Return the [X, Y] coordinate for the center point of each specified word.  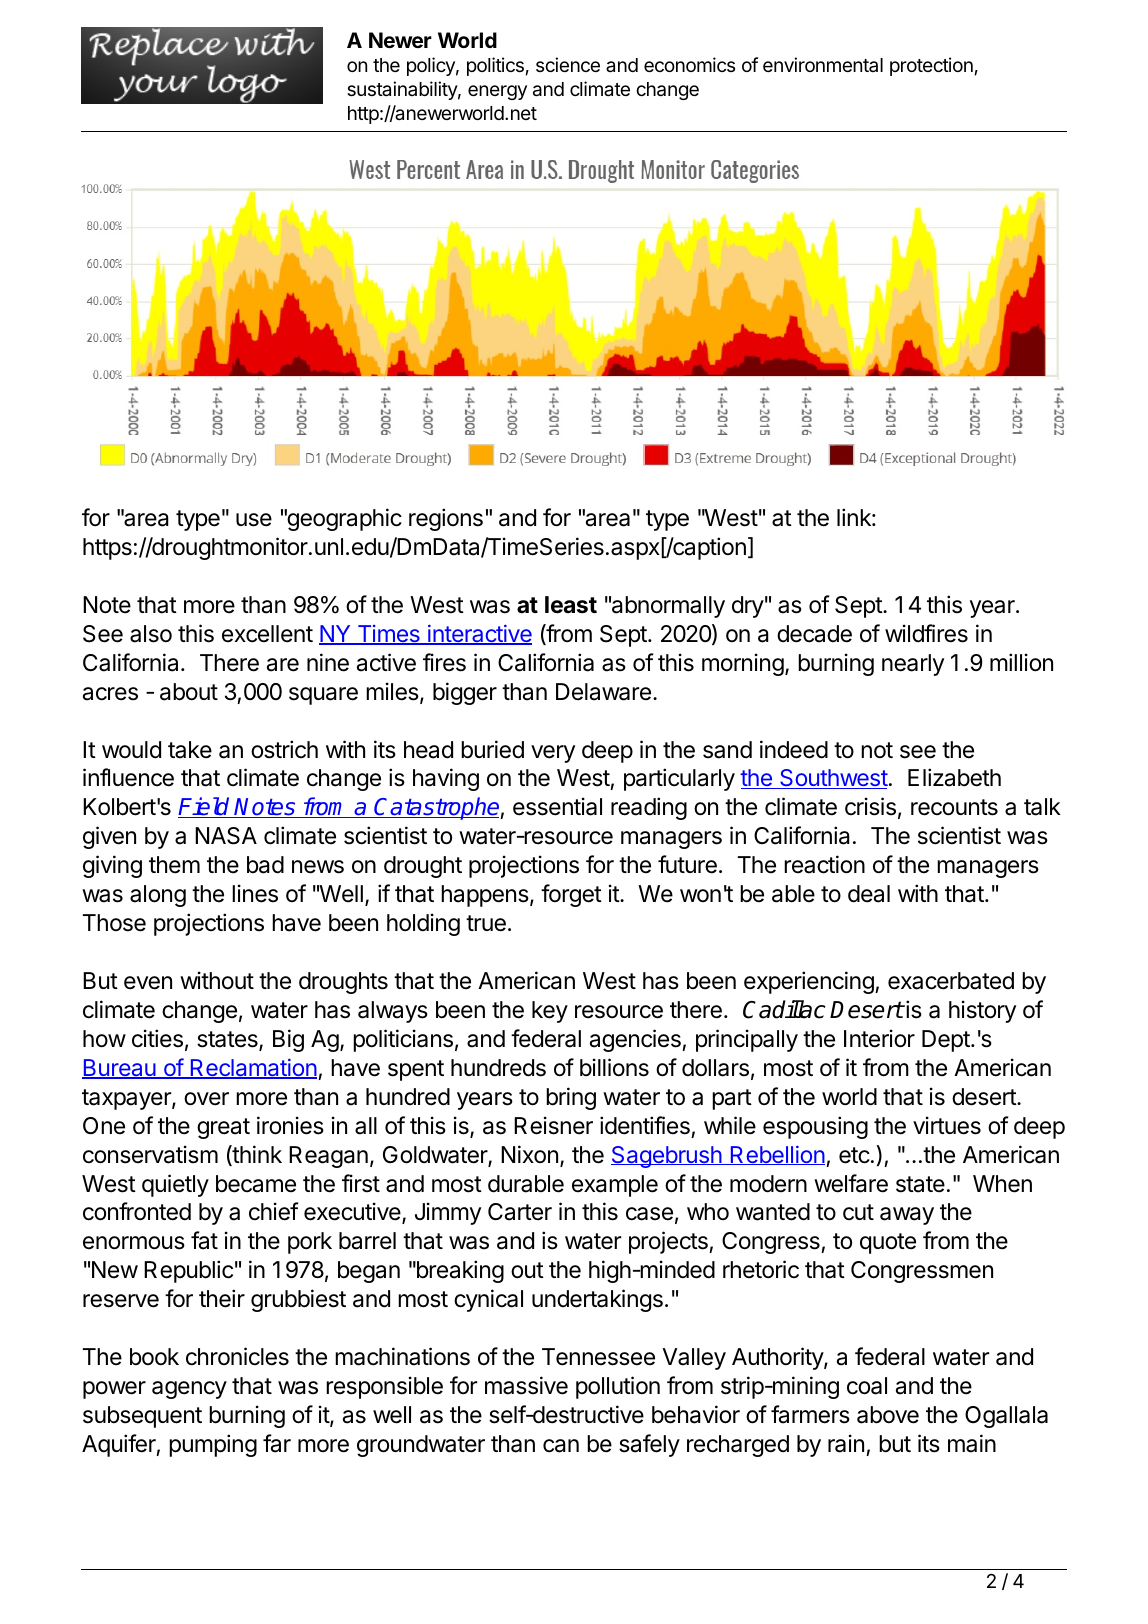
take [190, 750]
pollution [618, 1387]
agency [189, 1390]
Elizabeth [954, 777]
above [888, 1415]
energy [497, 92]
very [553, 754]
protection [931, 66]
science [568, 64]
